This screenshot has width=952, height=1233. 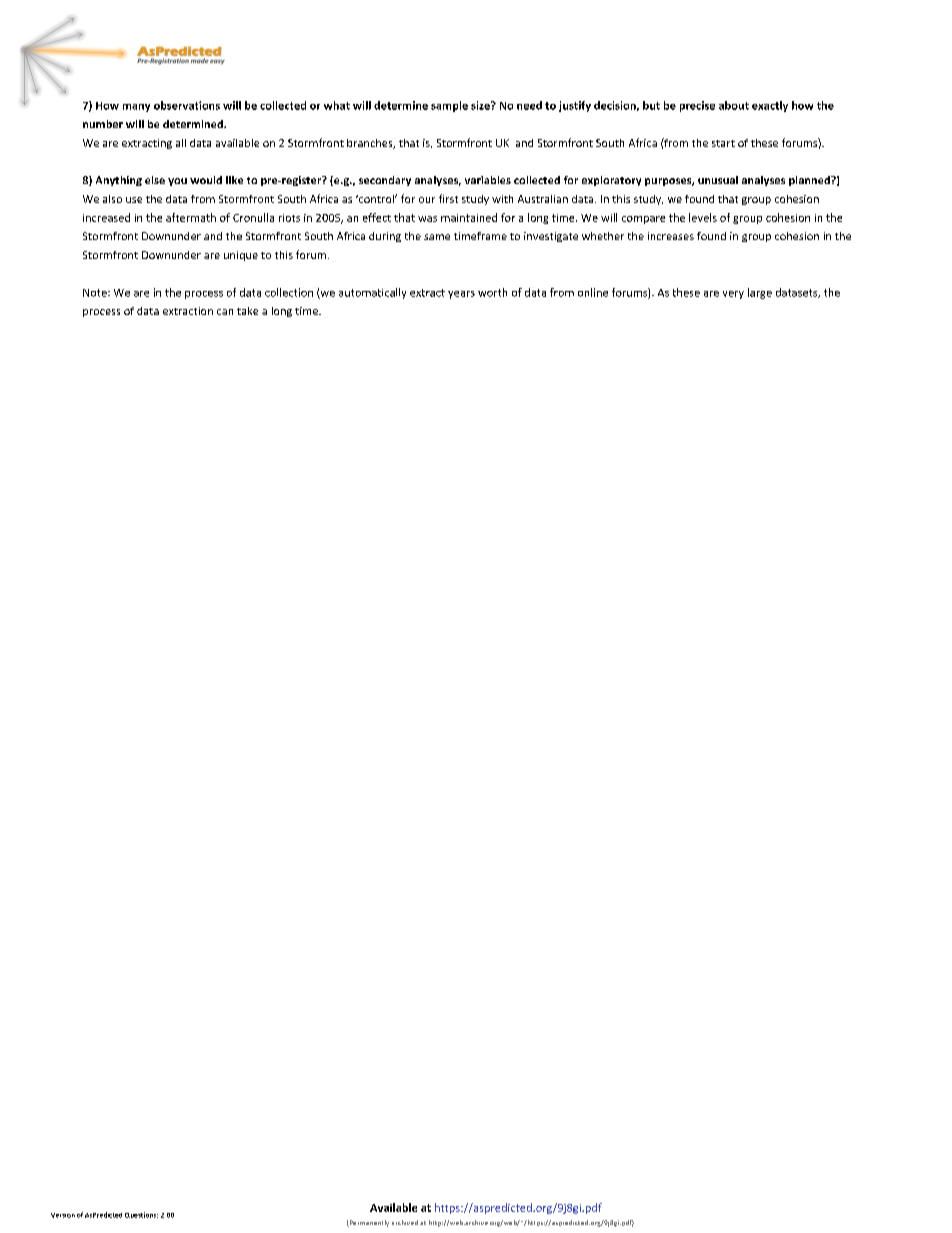 What do you see at coordinates (733, 295) in the screenshot?
I see `very` at bounding box center [733, 295].
